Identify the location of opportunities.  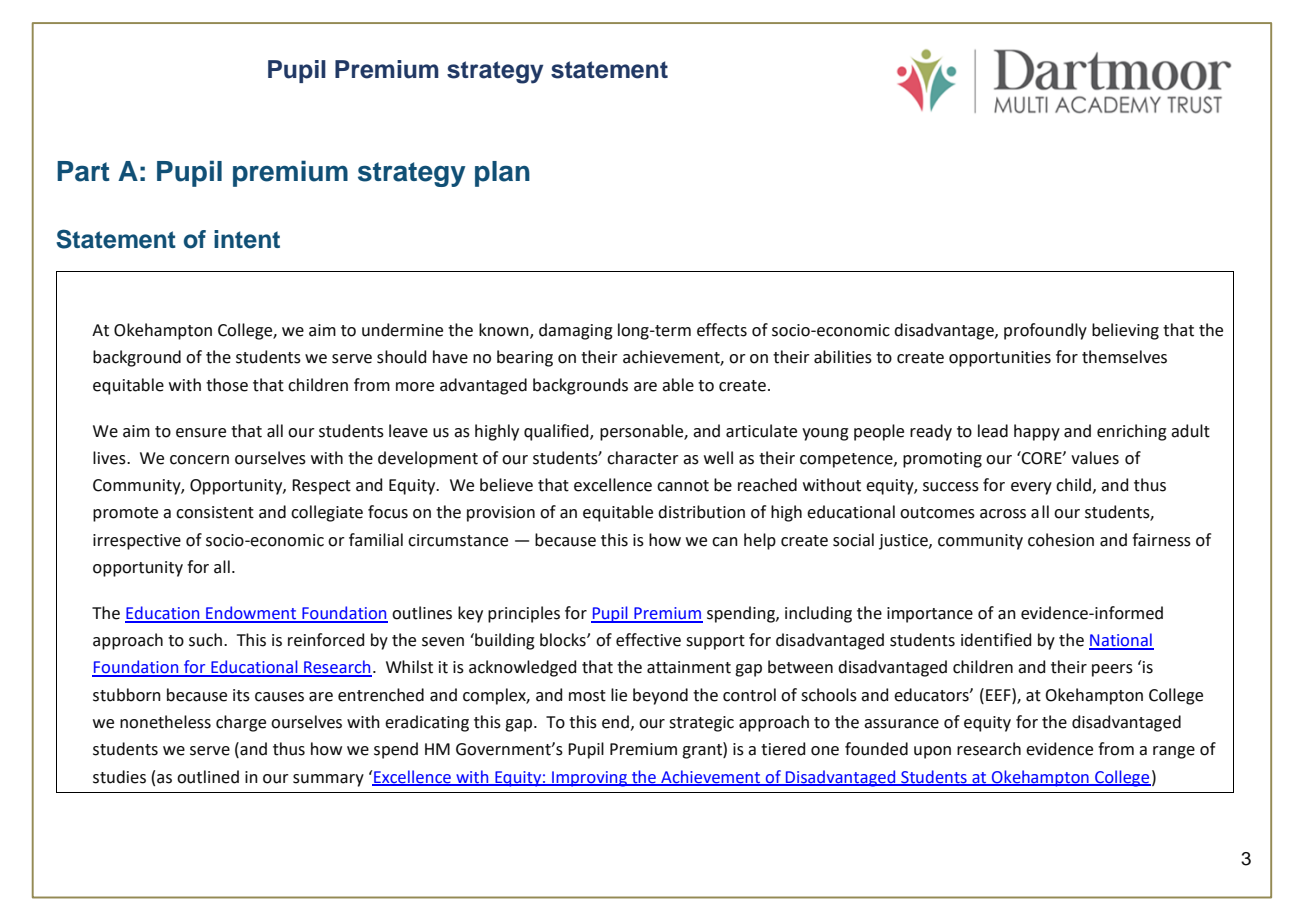
(1000, 359).
